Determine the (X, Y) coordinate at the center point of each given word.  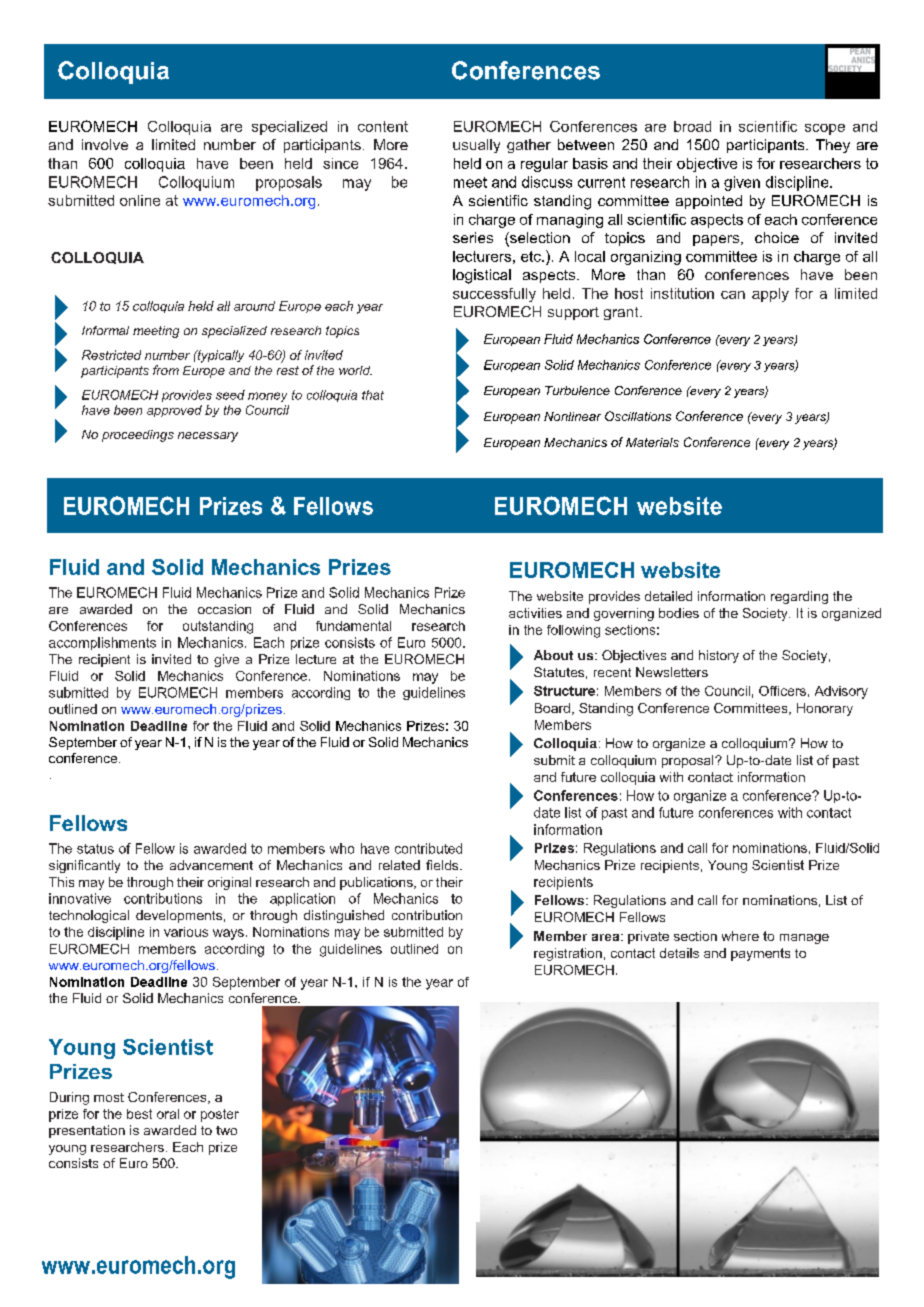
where (740, 936)
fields (443, 865)
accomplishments (102, 643)
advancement (211, 865)
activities (535, 613)
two (226, 1130)
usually (476, 146)
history (719, 656)
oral (168, 1114)
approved (174, 411)
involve (105, 144)
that (373, 395)
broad (692, 126)
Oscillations (638, 416)
